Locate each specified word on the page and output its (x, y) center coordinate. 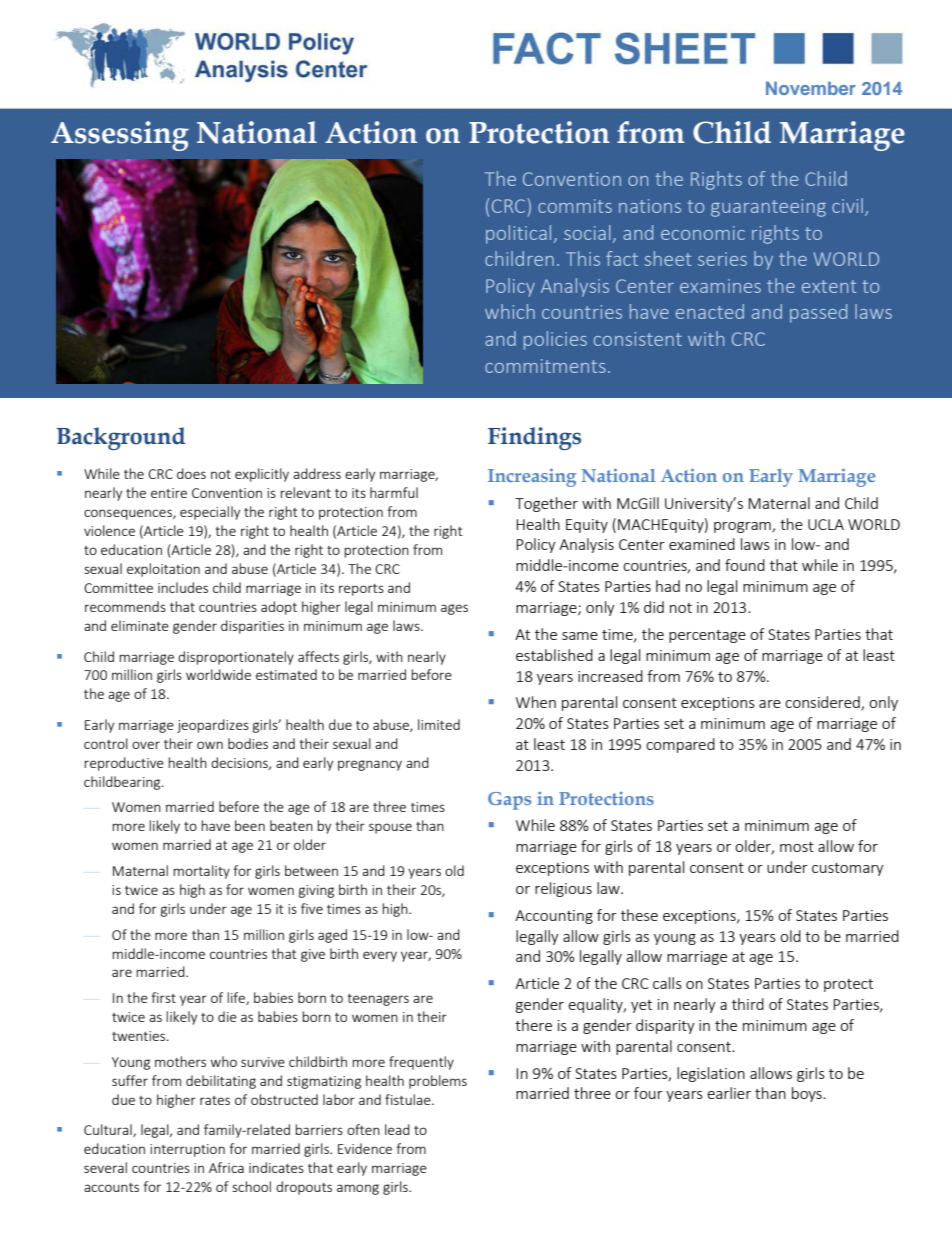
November (811, 88)
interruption (187, 1150)
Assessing (120, 136)
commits (575, 206)
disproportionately (236, 658)
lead (397, 1129)
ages (454, 609)
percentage (707, 636)
